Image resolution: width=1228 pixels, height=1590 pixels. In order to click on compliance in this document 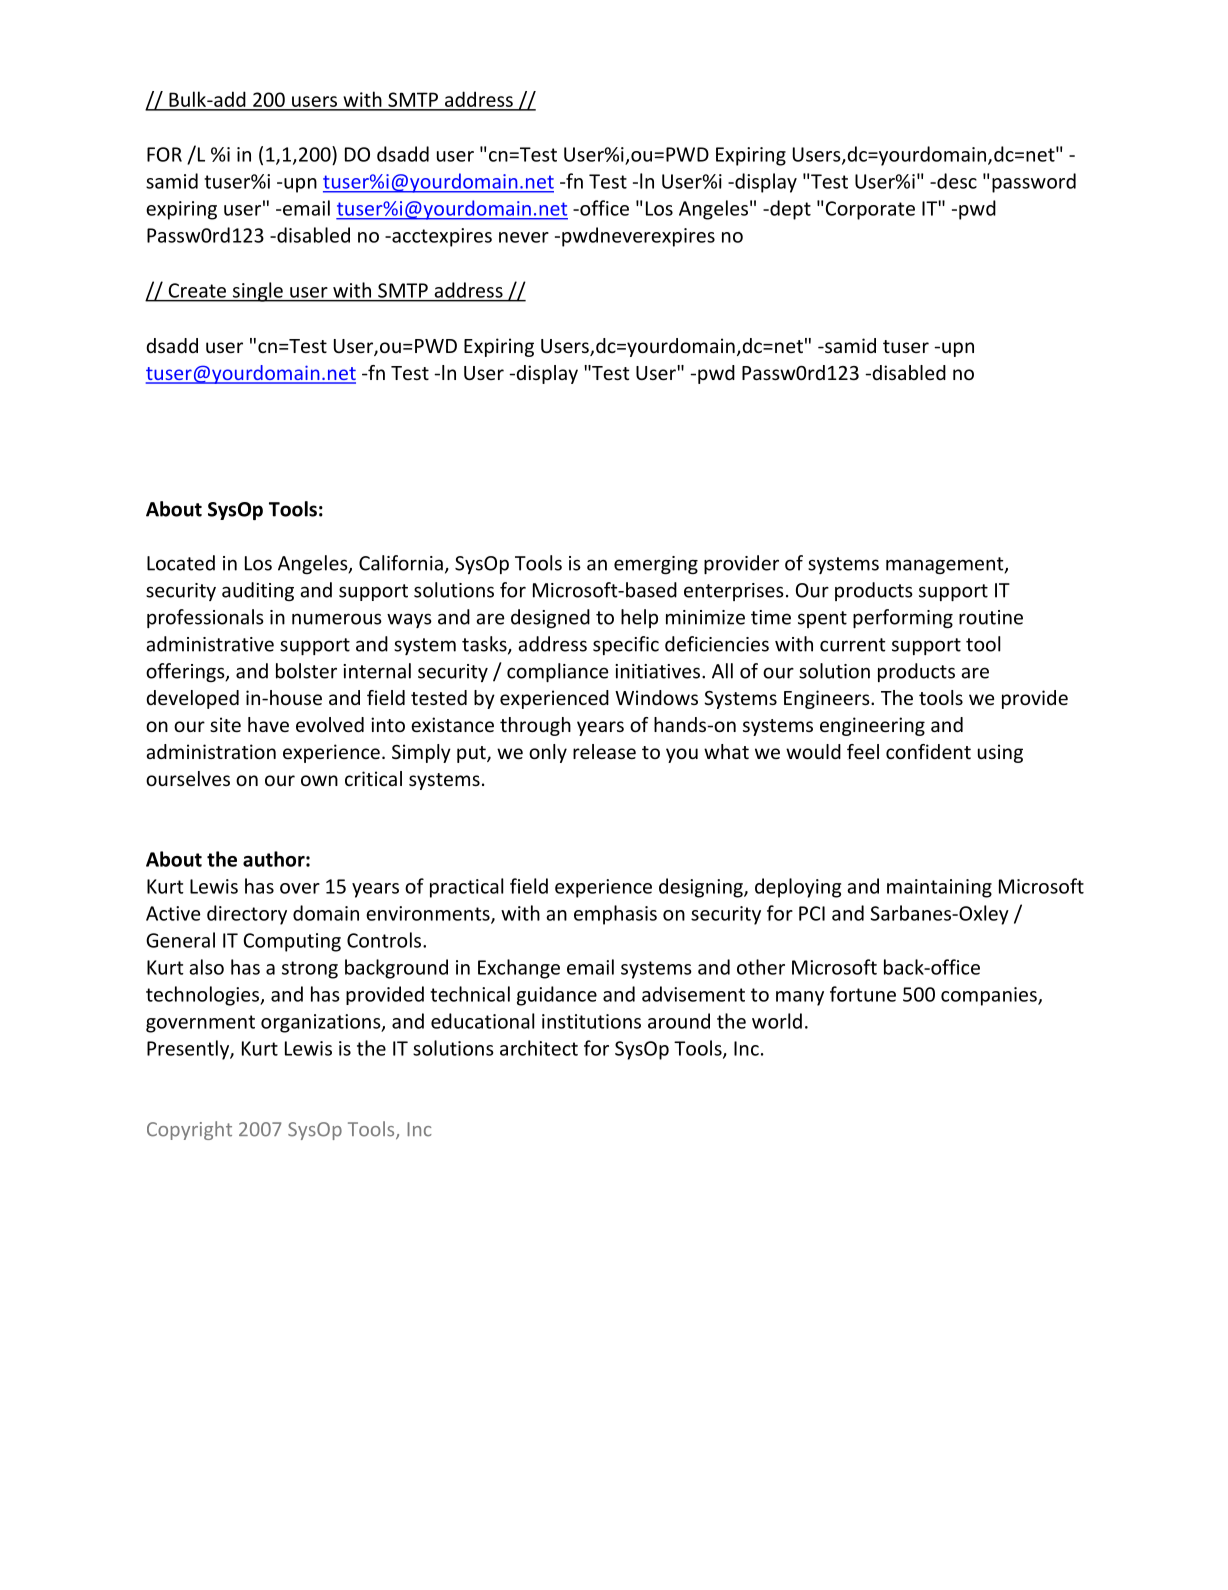, I will do `click(558, 672)`.
